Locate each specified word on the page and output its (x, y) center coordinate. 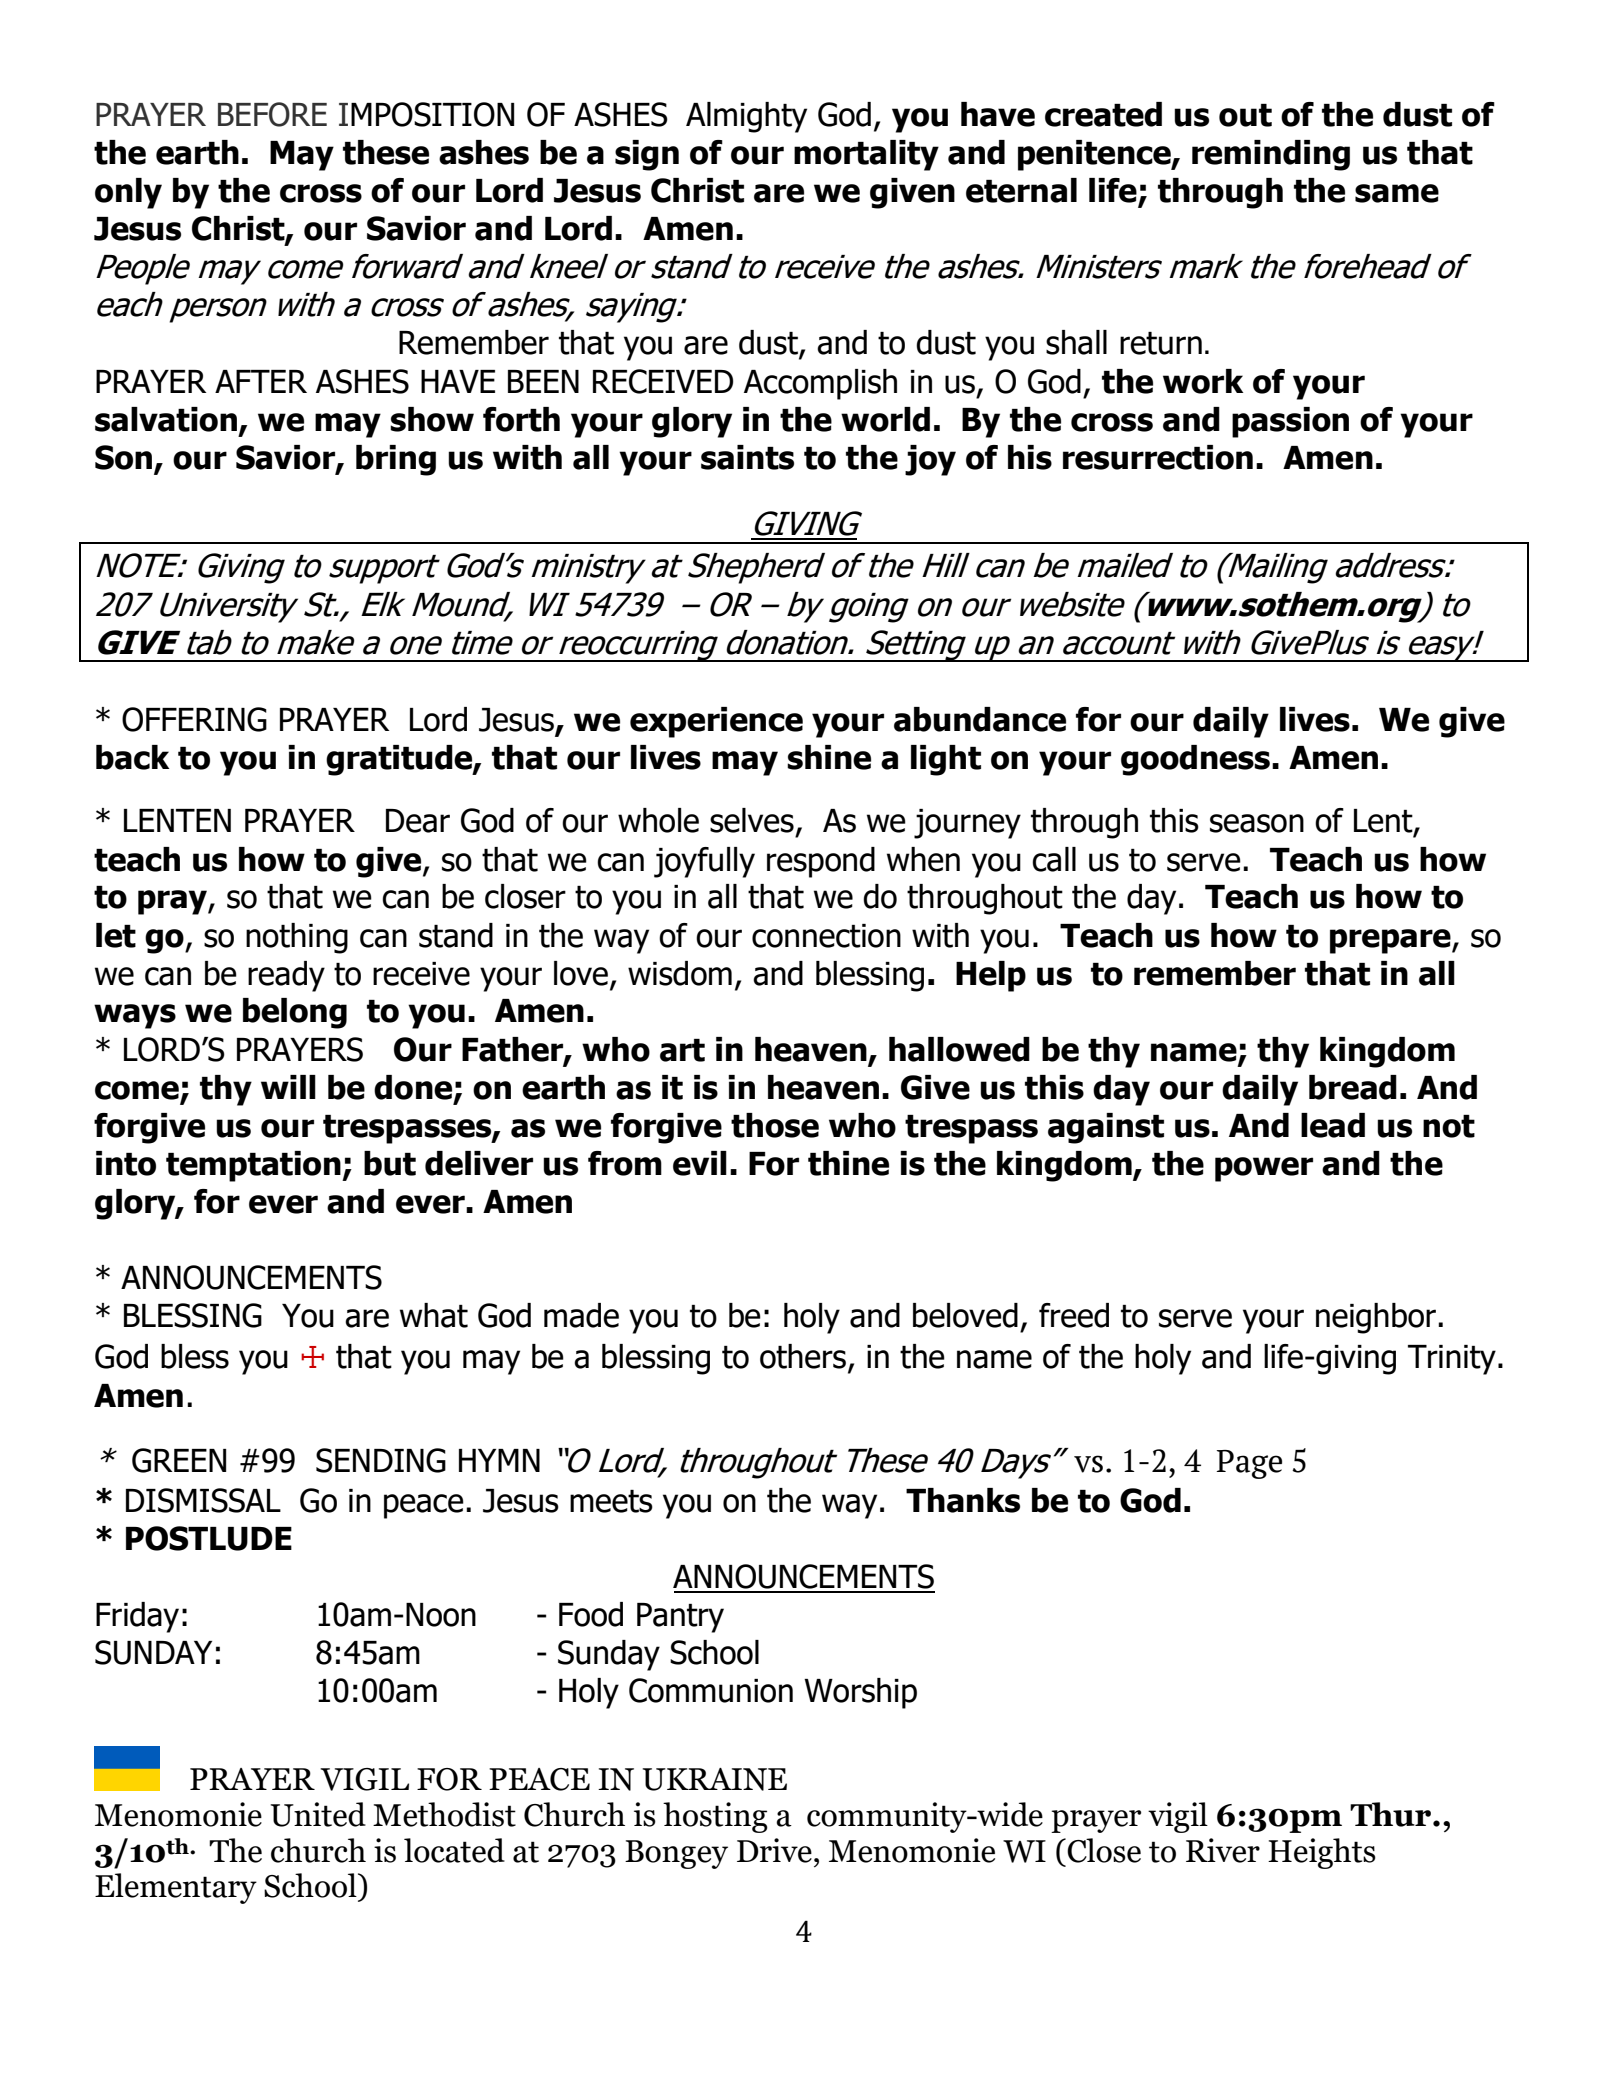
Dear (418, 821)
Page (1249, 1464)
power (1264, 1169)
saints (747, 457)
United (318, 1814)
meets (611, 1501)
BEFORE (272, 114)
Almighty (746, 117)
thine (848, 1163)
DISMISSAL (203, 1500)
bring (396, 460)
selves (752, 820)
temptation (254, 1166)
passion (1290, 422)
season (1257, 823)
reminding (1271, 155)
